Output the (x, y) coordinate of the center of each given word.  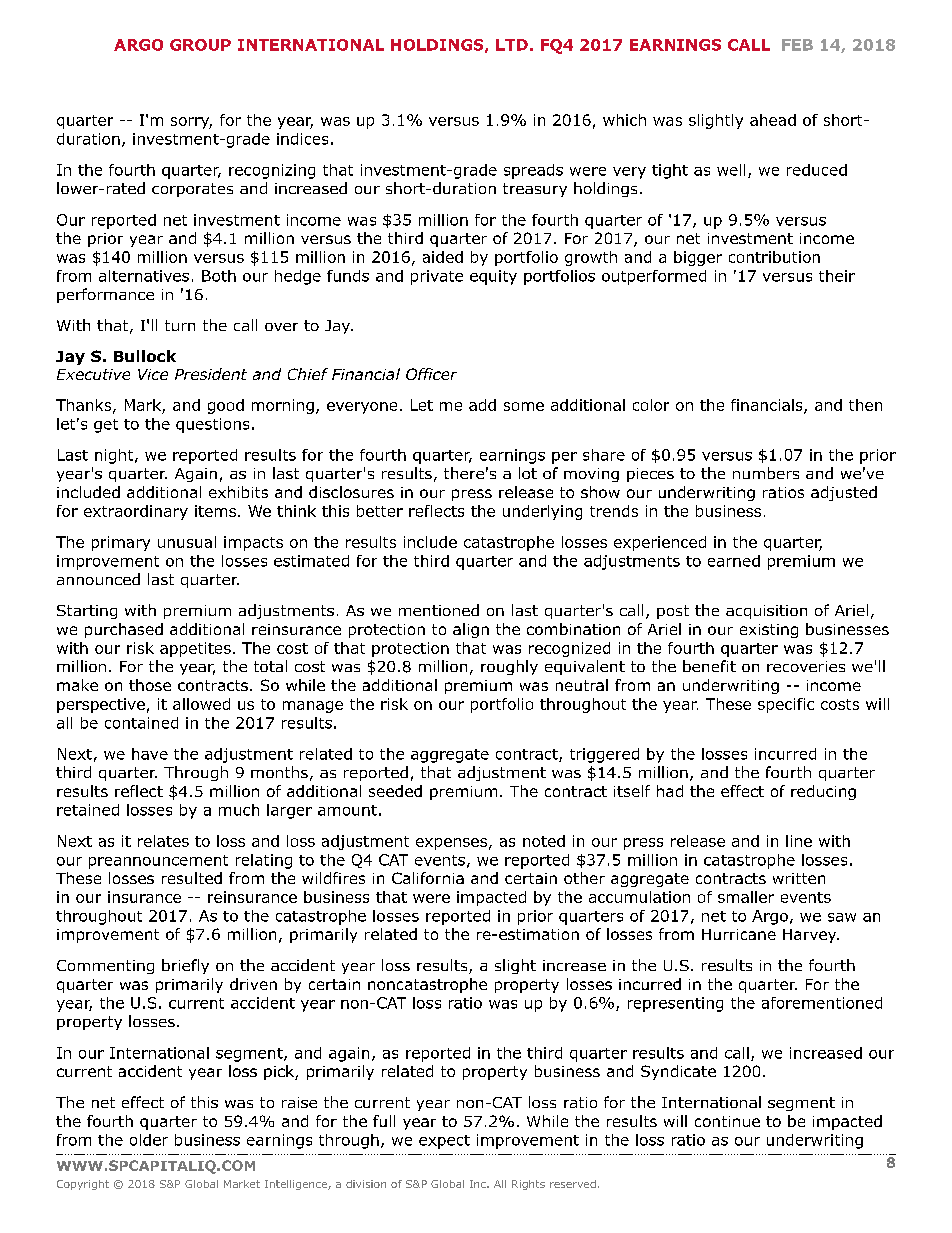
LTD (512, 45)
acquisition (766, 612)
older (149, 1140)
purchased (124, 630)
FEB (797, 45)
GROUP (200, 45)
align (471, 630)
